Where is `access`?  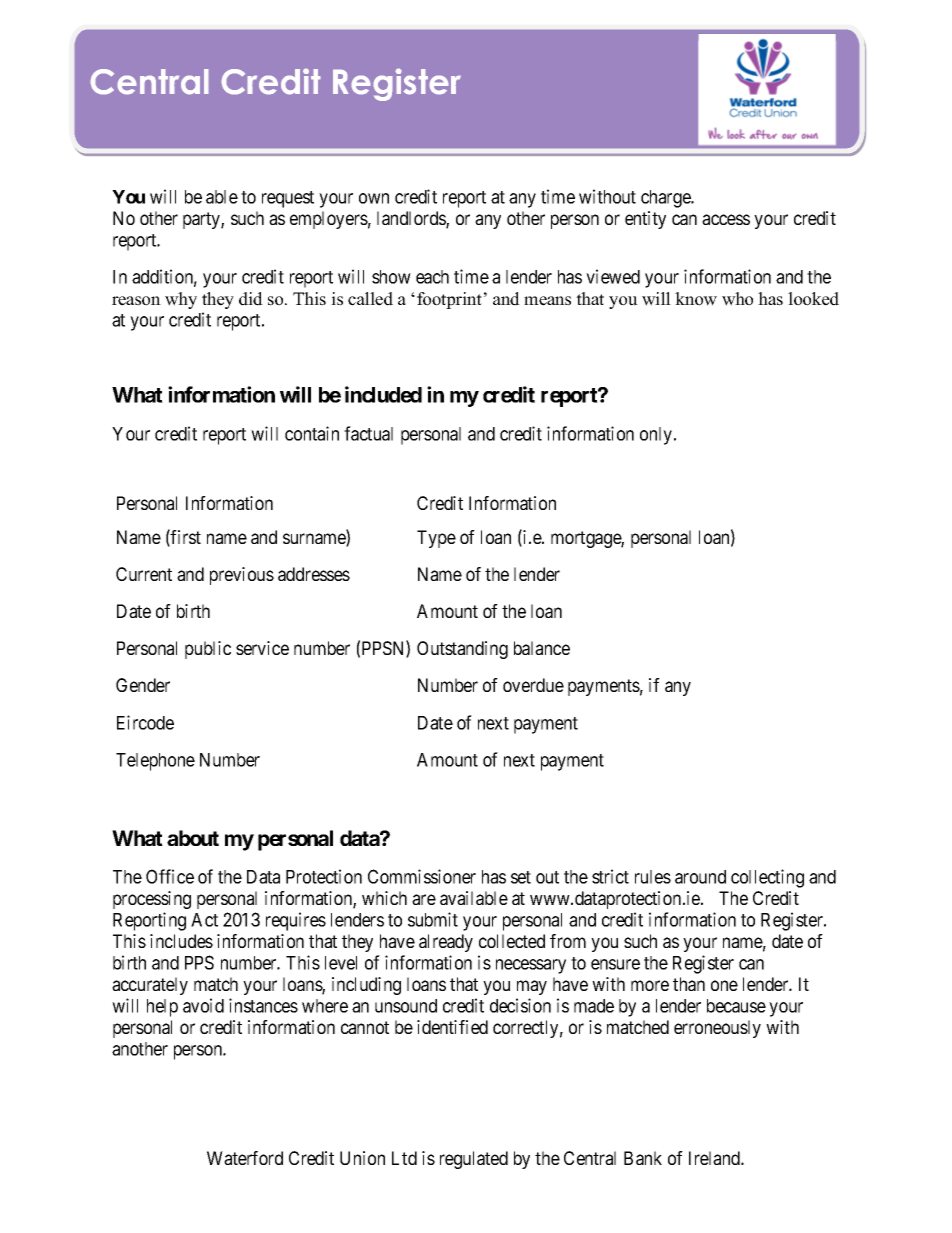 access is located at coordinates (726, 219).
